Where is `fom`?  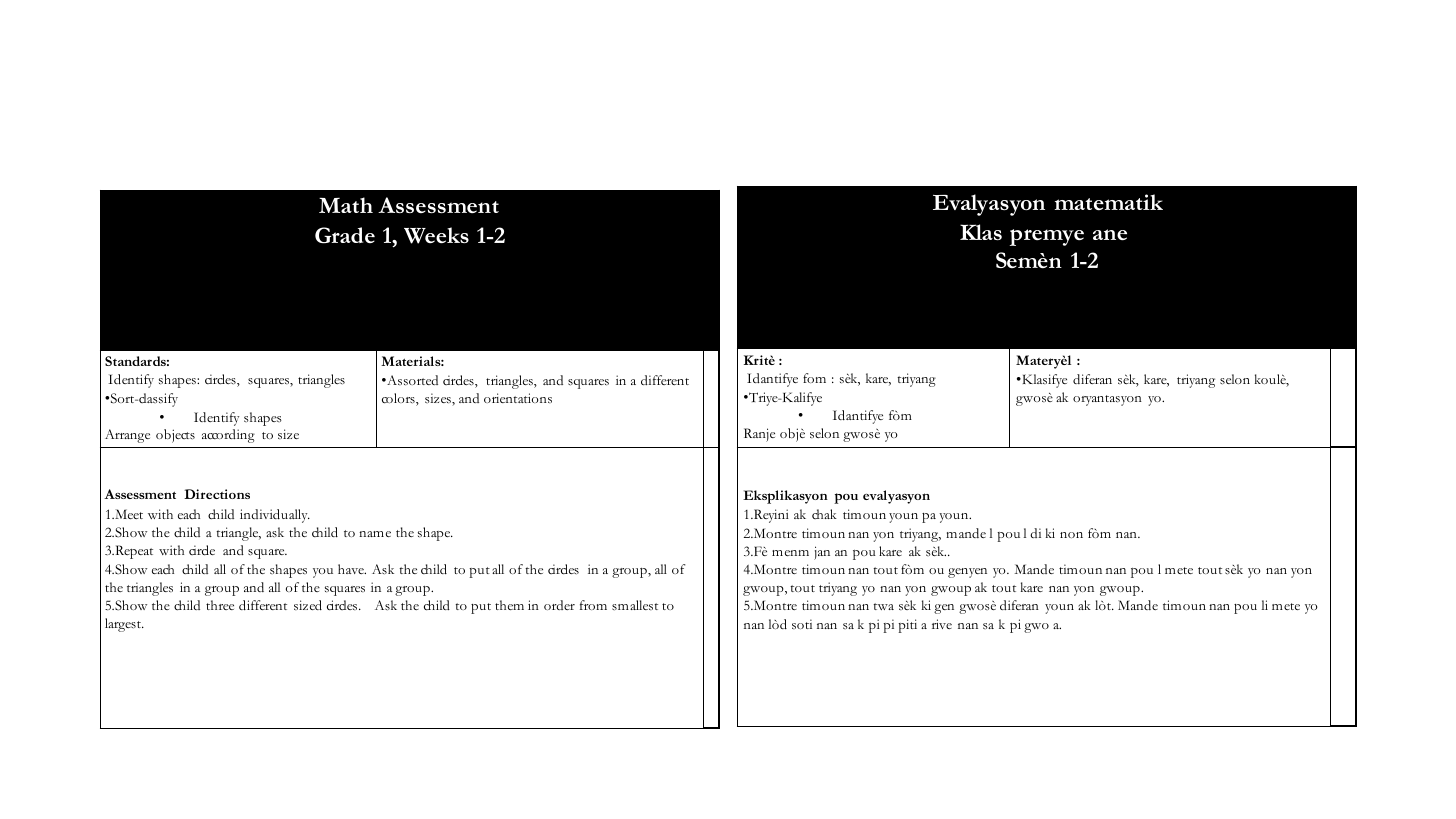 fom is located at coordinates (814, 378).
